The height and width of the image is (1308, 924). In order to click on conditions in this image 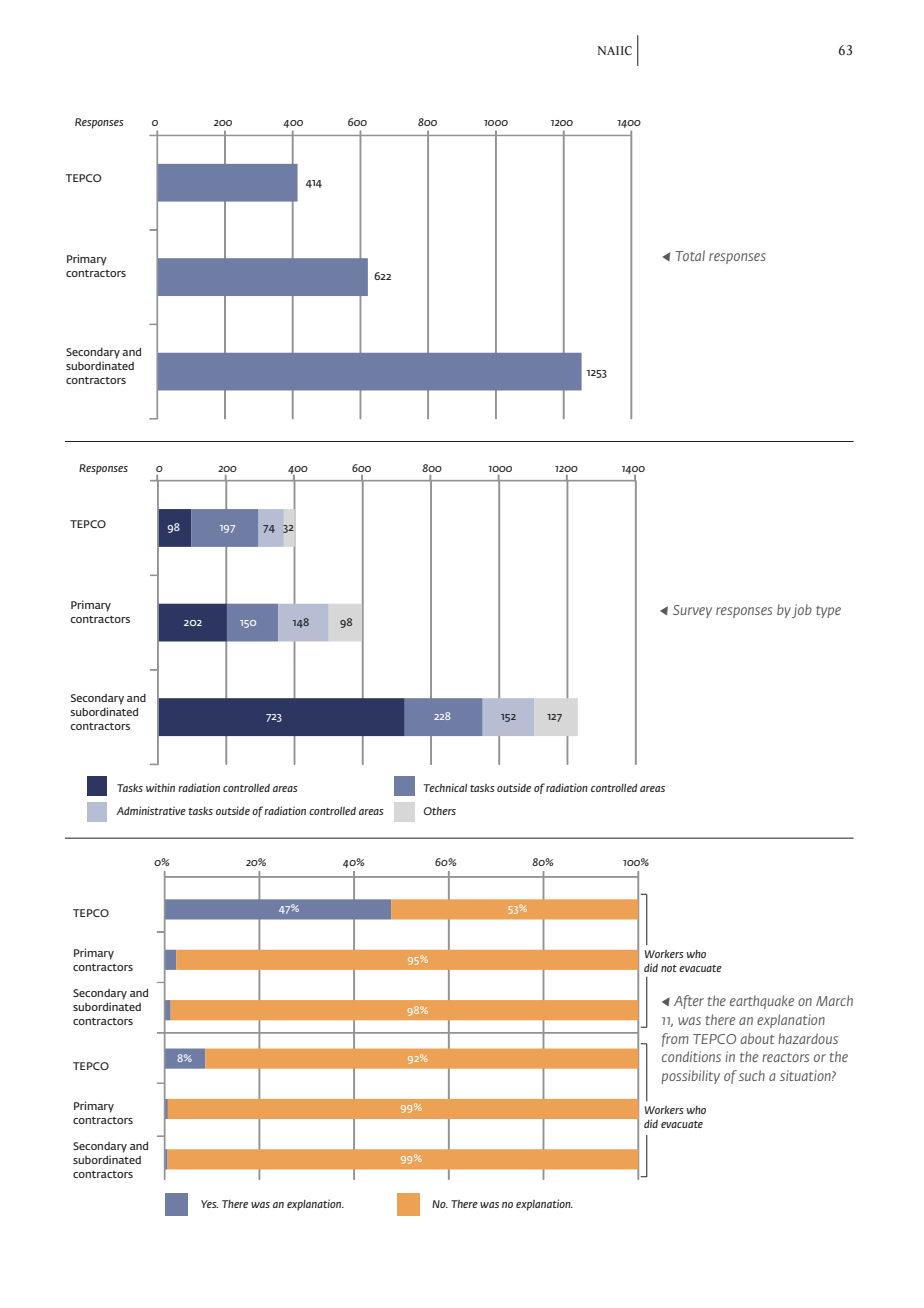, I will do `click(691, 1056)`.
